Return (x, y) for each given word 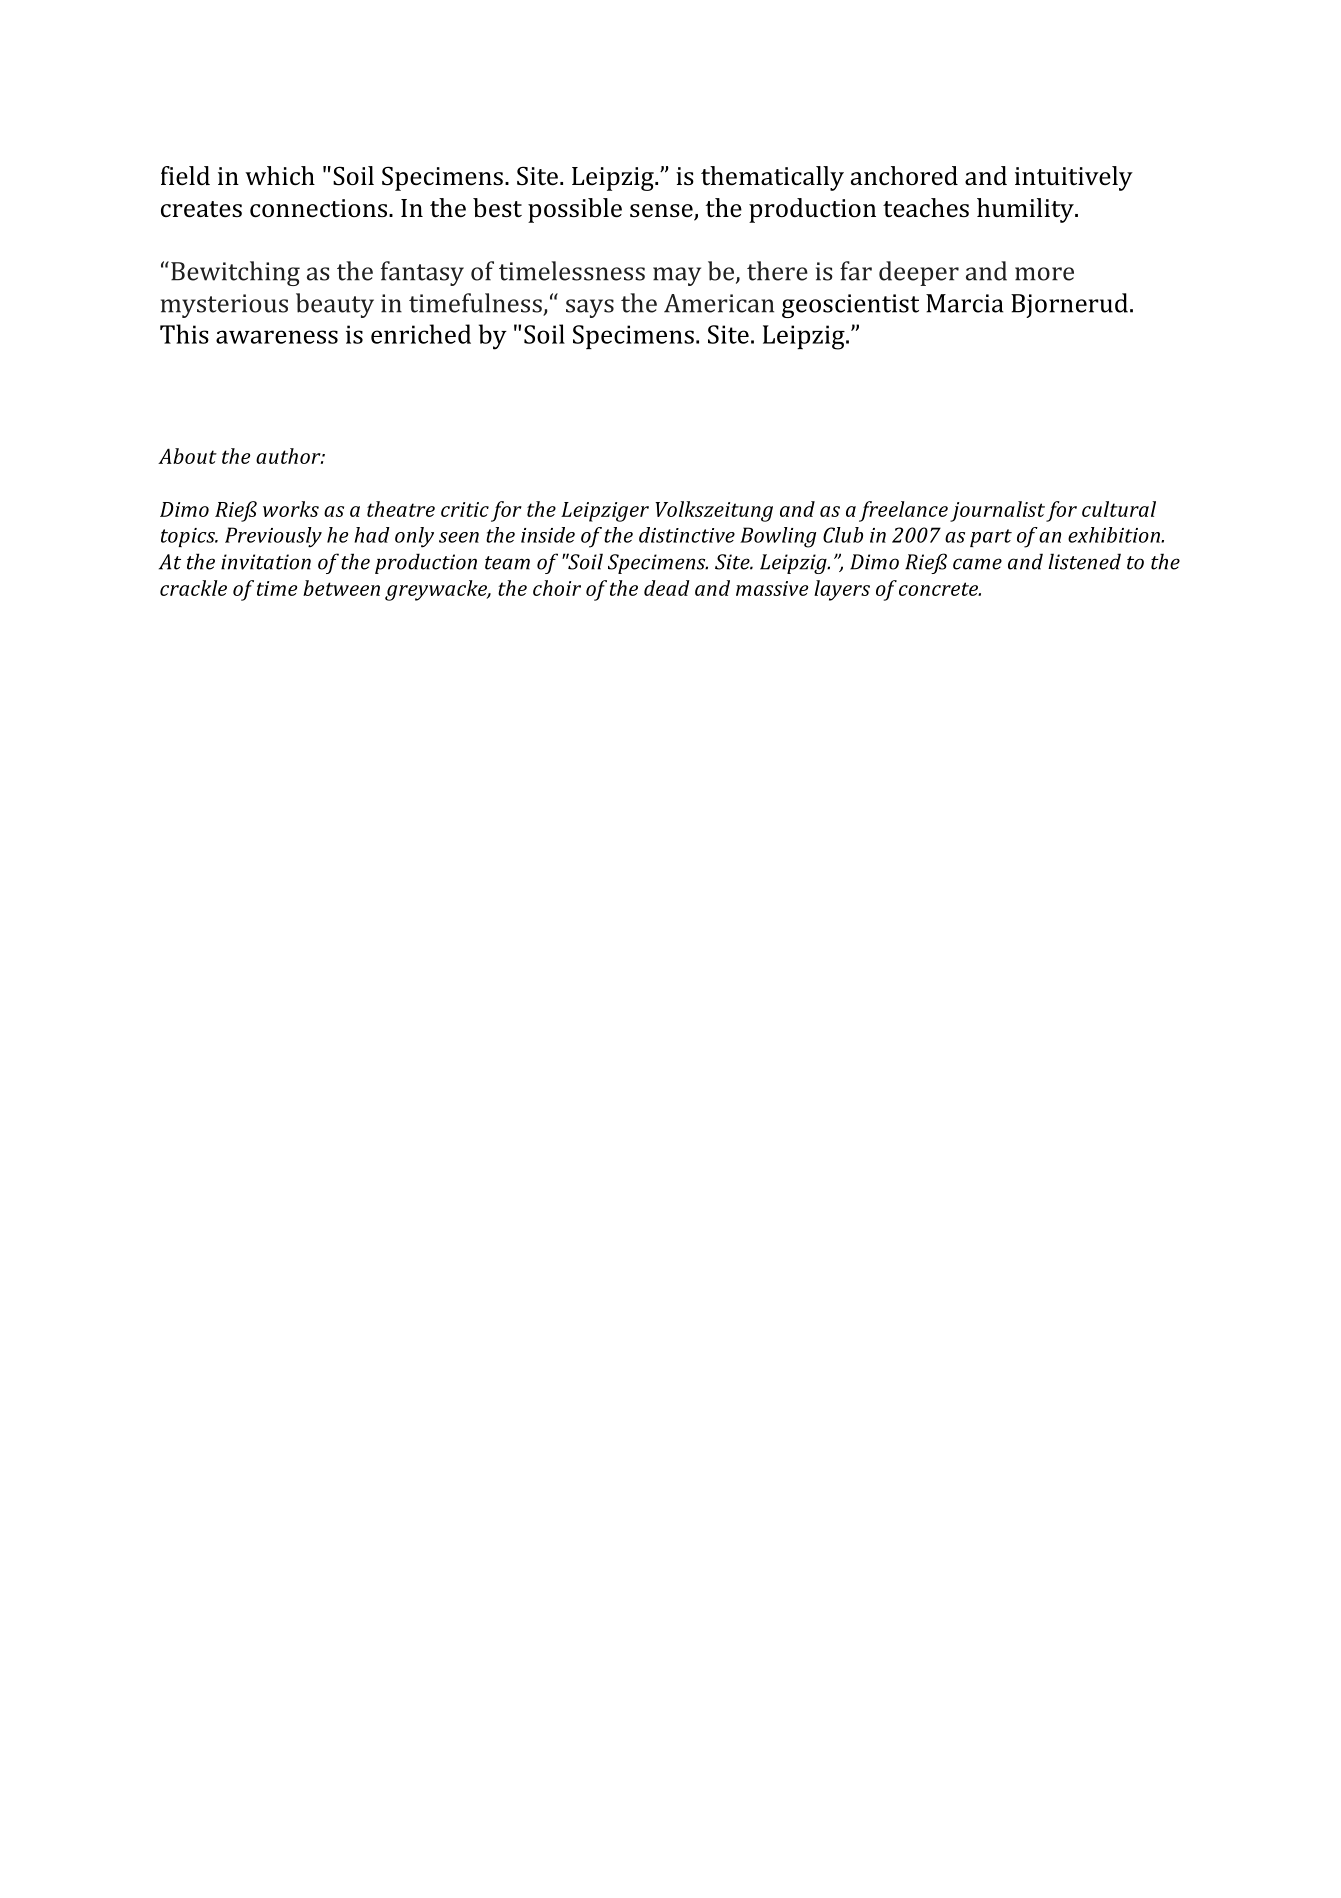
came (977, 564)
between (341, 588)
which (280, 175)
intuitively (1074, 178)
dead (667, 588)
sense (662, 212)
